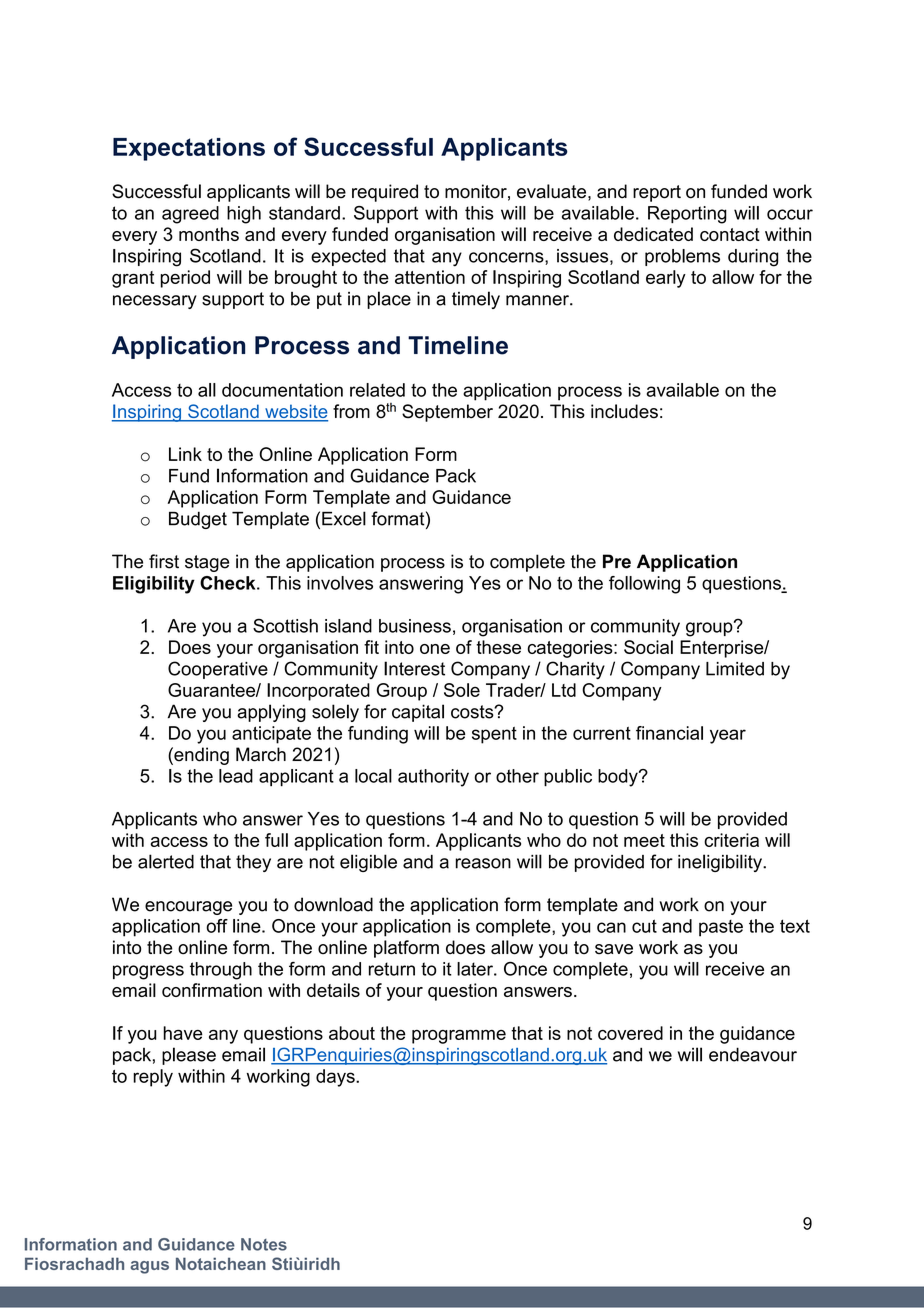 Image resolution: width=924 pixels, height=1308 pixels. I want to click on endeavour, so click(753, 1054).
